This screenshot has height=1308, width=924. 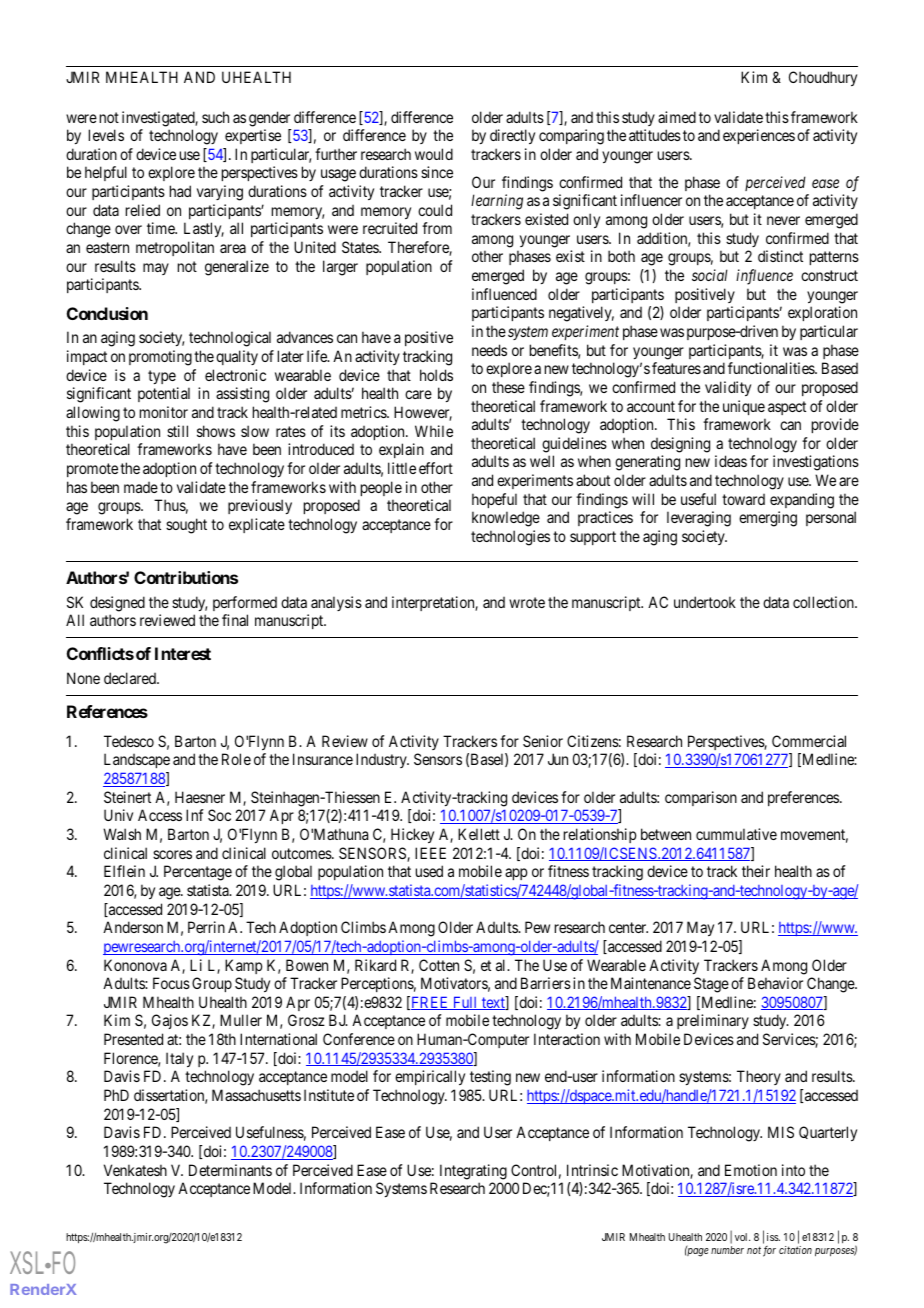 I want to click on such, so click(x=215, y=117).
